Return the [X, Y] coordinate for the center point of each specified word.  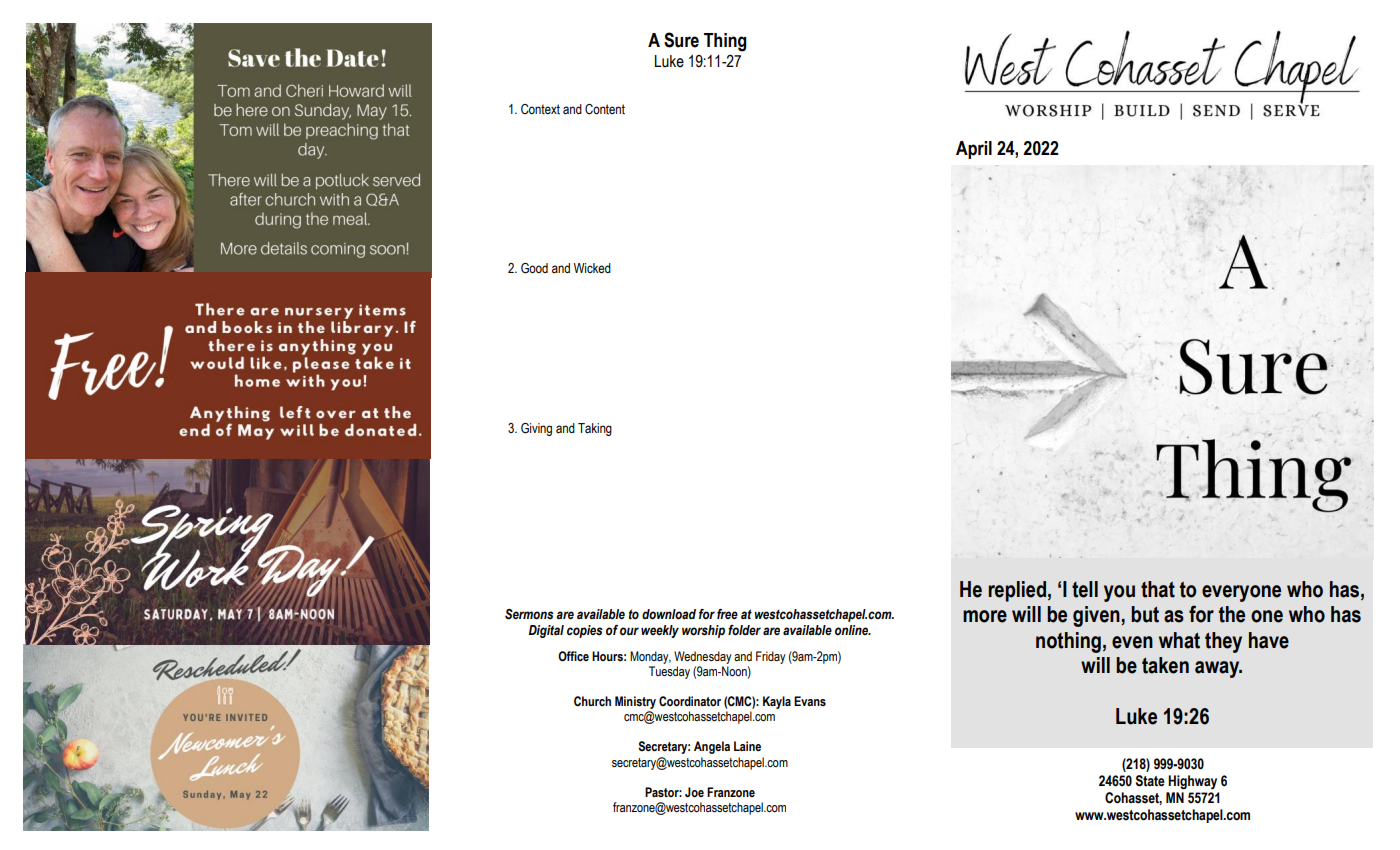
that [1158, 589]
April [974, 150]
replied [1017, 591]
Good [534, 268]
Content [605, 109]
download [669, 614]
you [1119, 593]
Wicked [592, 268]
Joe [694, 792]
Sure [681, 40]
